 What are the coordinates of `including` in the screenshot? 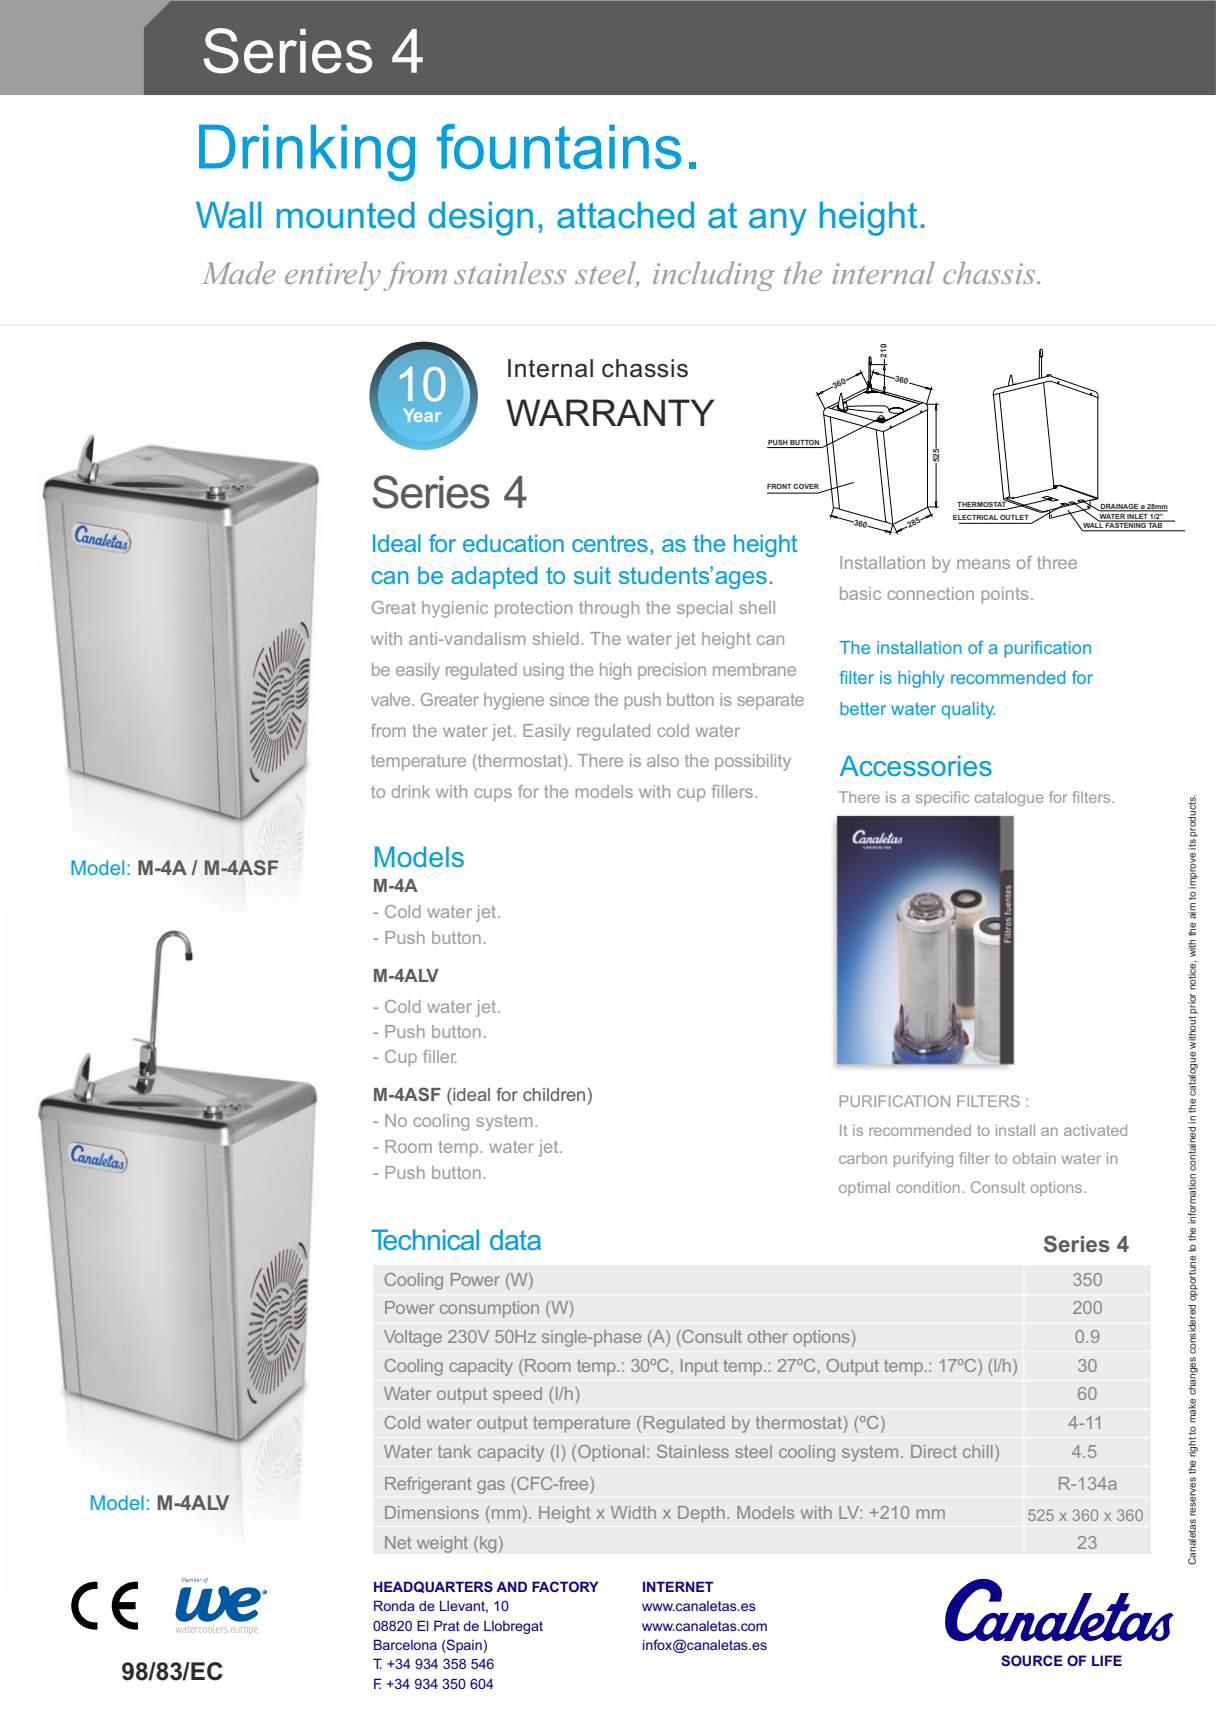 It's located at (714, 276).
